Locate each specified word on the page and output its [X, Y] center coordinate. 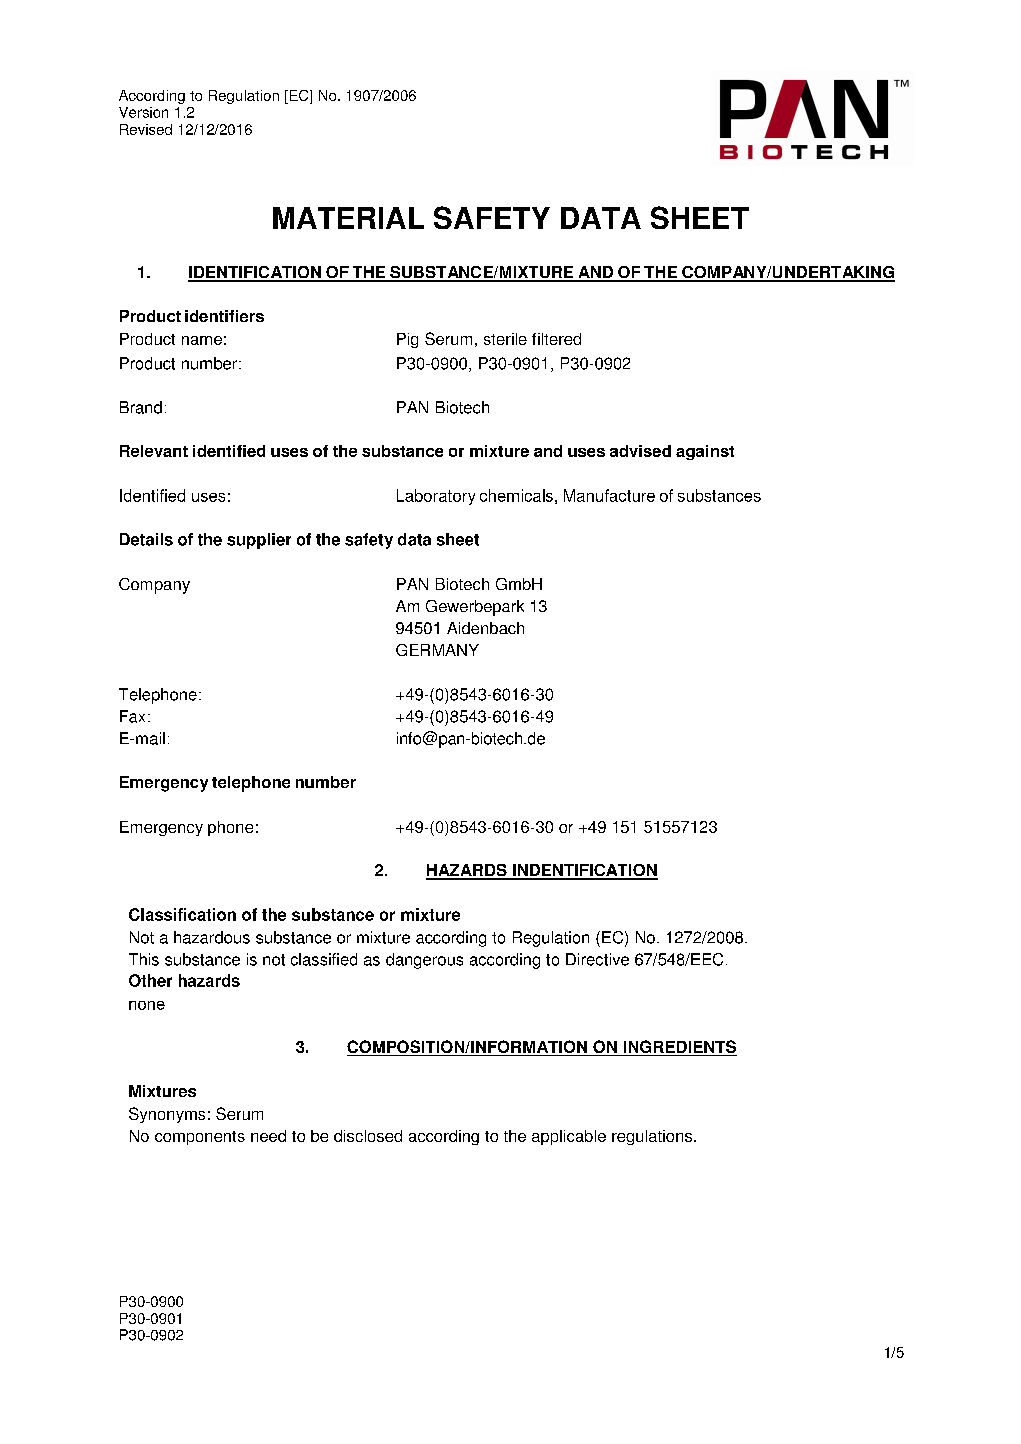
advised [640, 451]
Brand [141, 407]
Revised [146, 129]
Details [146, 539]
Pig [407, 340]
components [200, 1138]
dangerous [424, 961]
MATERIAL [348, 218]
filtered [556, 339]
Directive [597, 959]
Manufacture [609, 495]
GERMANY [437, 650]
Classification [182, 914]
